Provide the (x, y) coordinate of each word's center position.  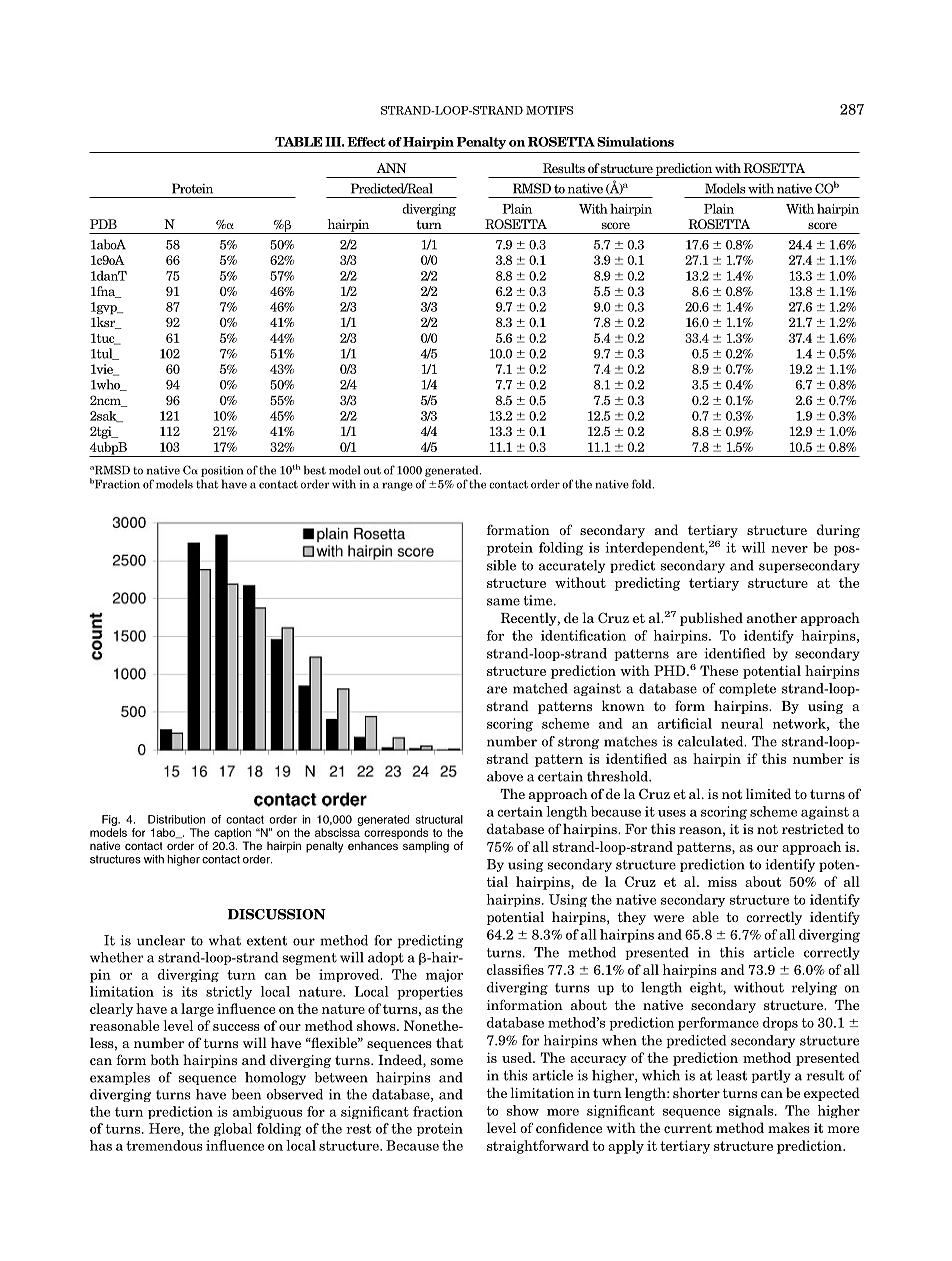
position (222, 471)
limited (768, 793)
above (505, 776)
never (789, 549)
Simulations (635, 142)
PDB (103, 224)
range (397, 486)
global (233, 1129)
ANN (391, 168)
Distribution (176, 819)
